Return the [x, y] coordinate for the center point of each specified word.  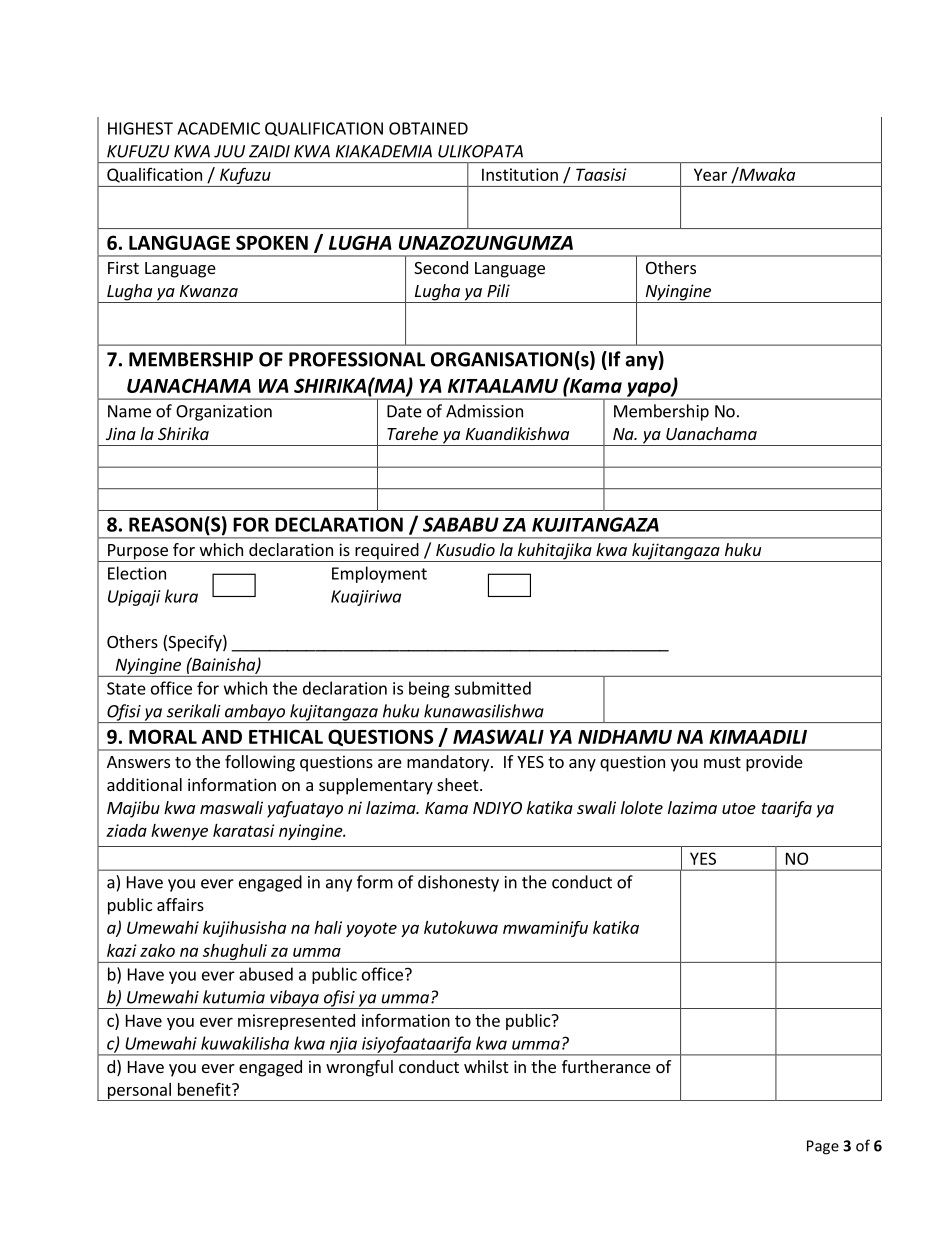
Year [710, 174]
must [722, 762]
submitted [492, 688]
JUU [229, 151]
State [126, 688]
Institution [520, 174]
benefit [205, 1089]
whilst [486, 1066]
